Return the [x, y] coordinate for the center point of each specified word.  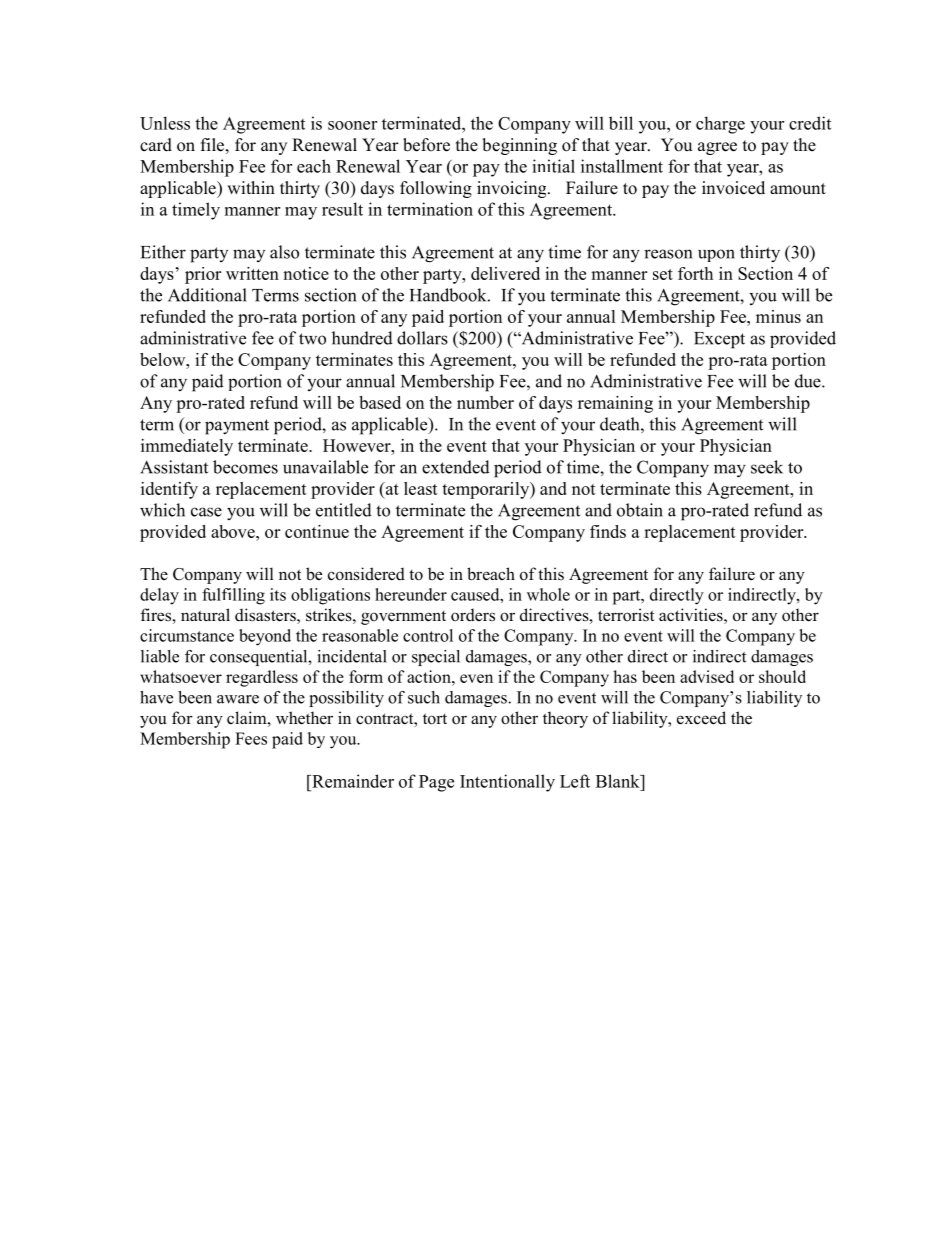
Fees [251, 738]
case [206, 512]
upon [716, 255]
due [809, 381]
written [252, 273]
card [156, 145]
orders [473, 615]
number [485, 402]
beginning [519, 146]
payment [237, 427]
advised [707, 676]
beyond [265, 637]
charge [720, 125]
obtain [640, 510]
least [421, 488]
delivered [505, 273]
